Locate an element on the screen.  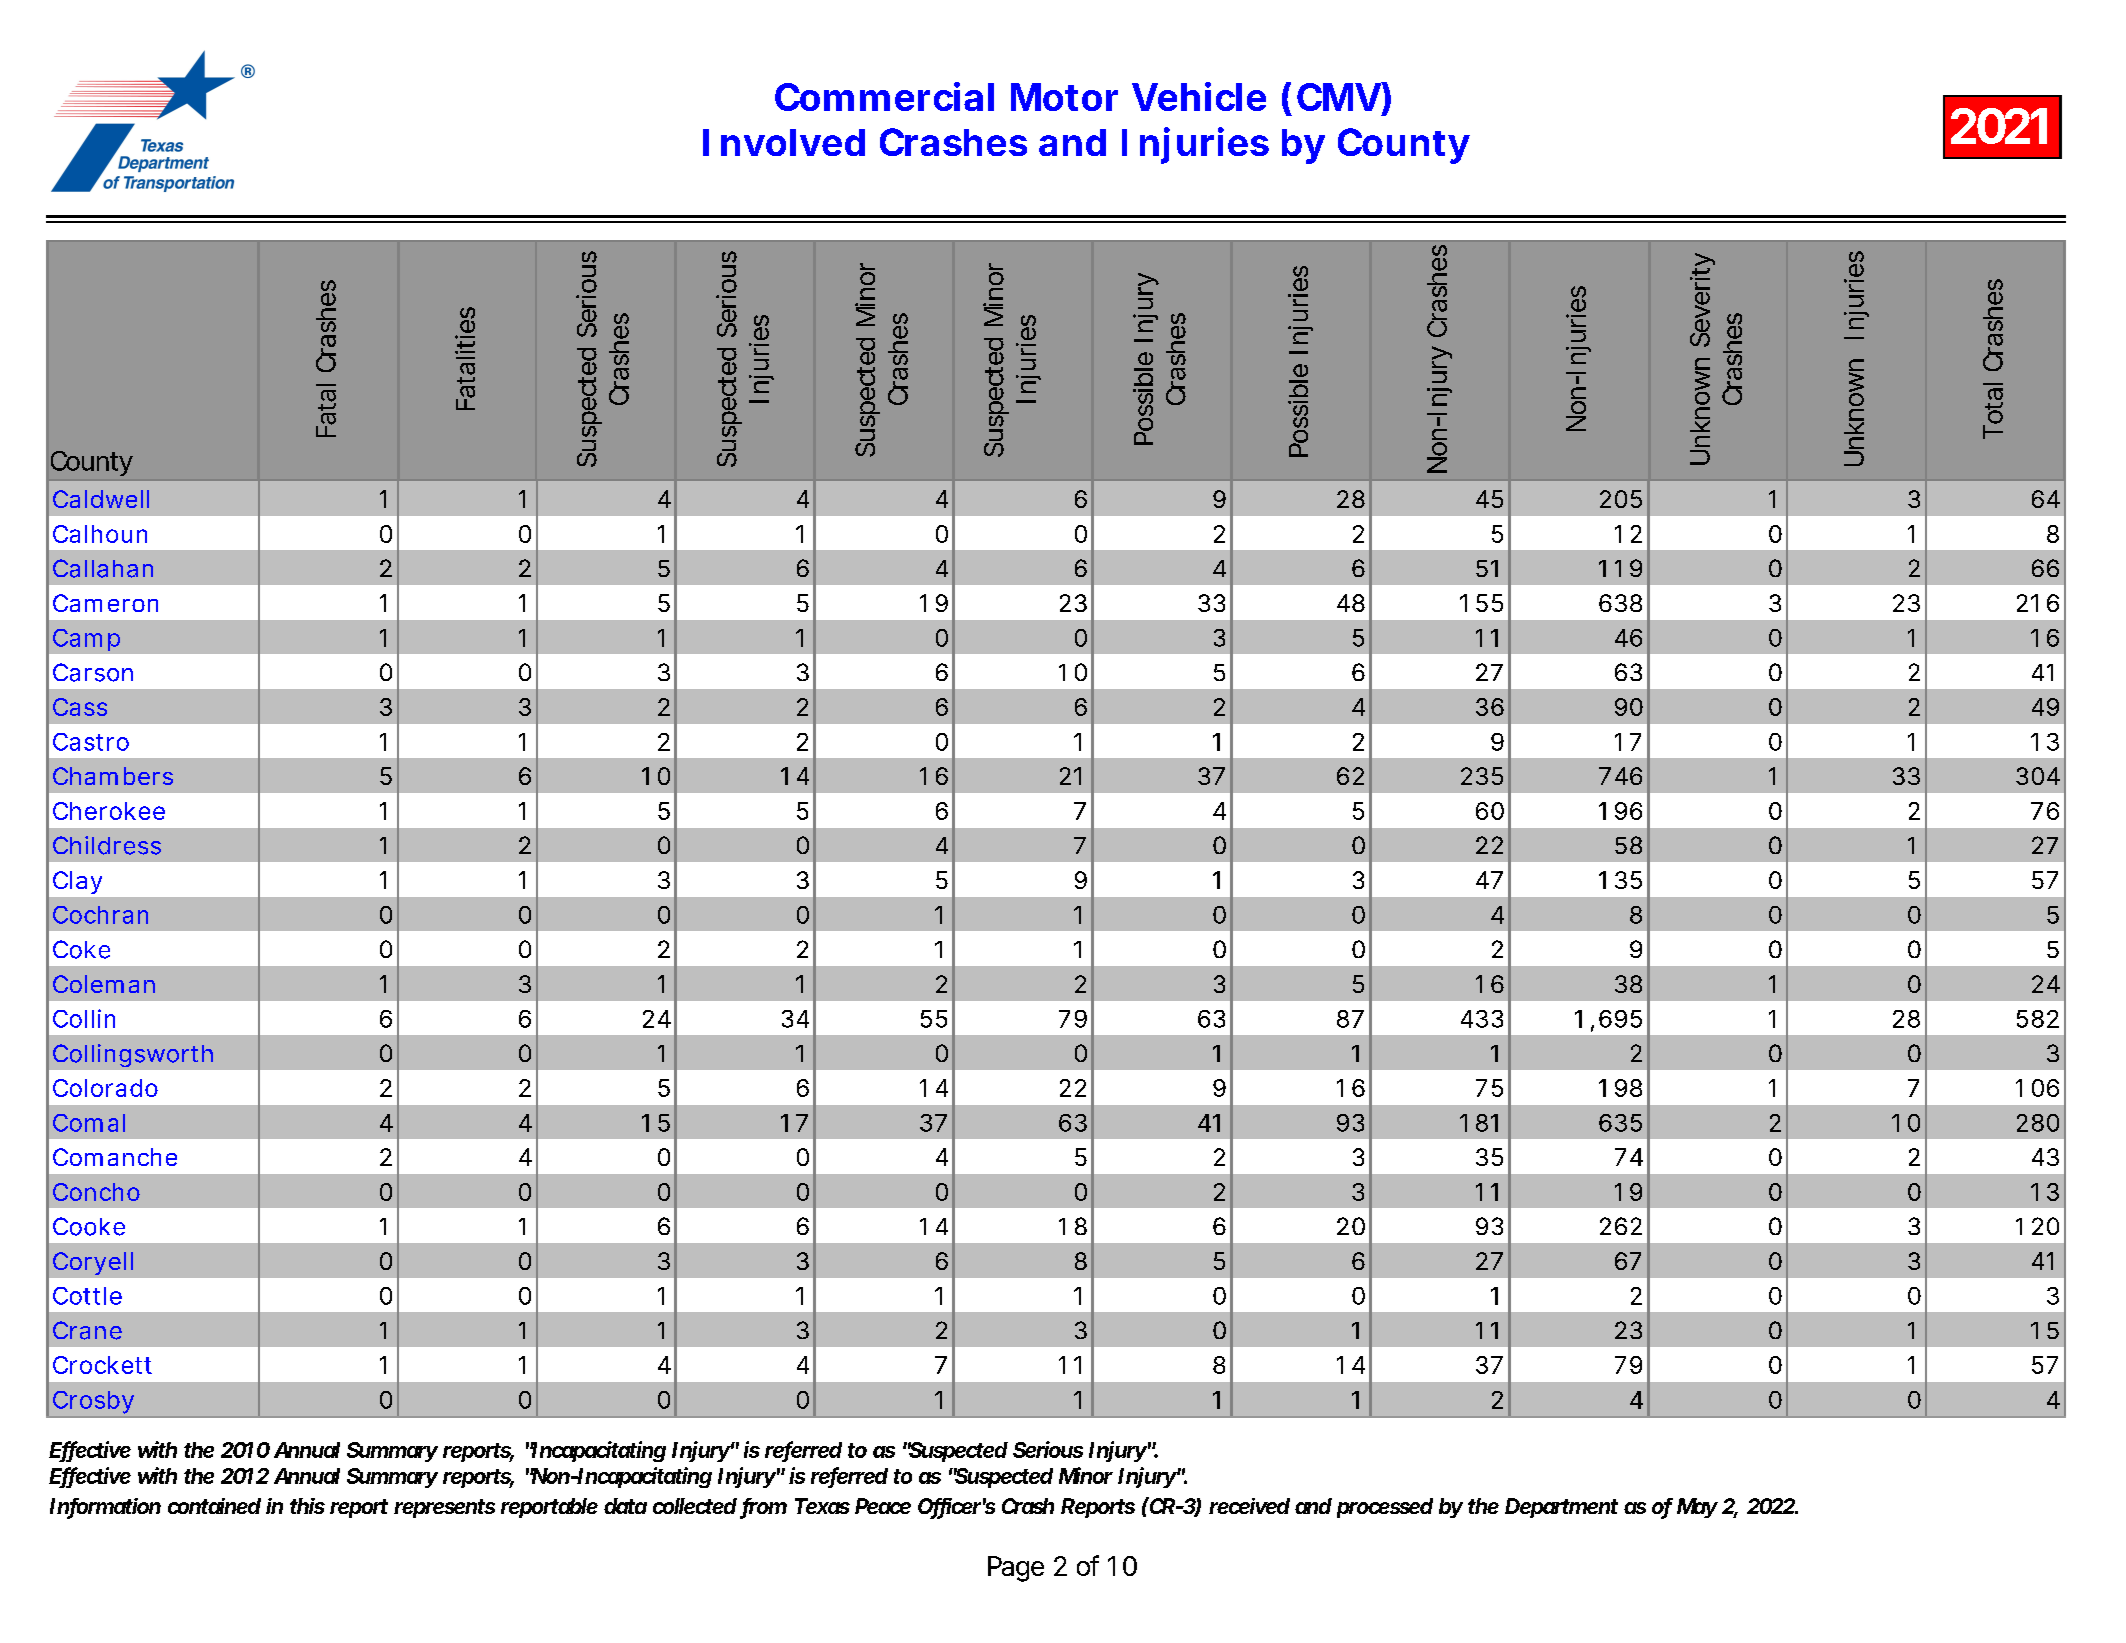
Comanche is located at coordinates (115, 1157).
